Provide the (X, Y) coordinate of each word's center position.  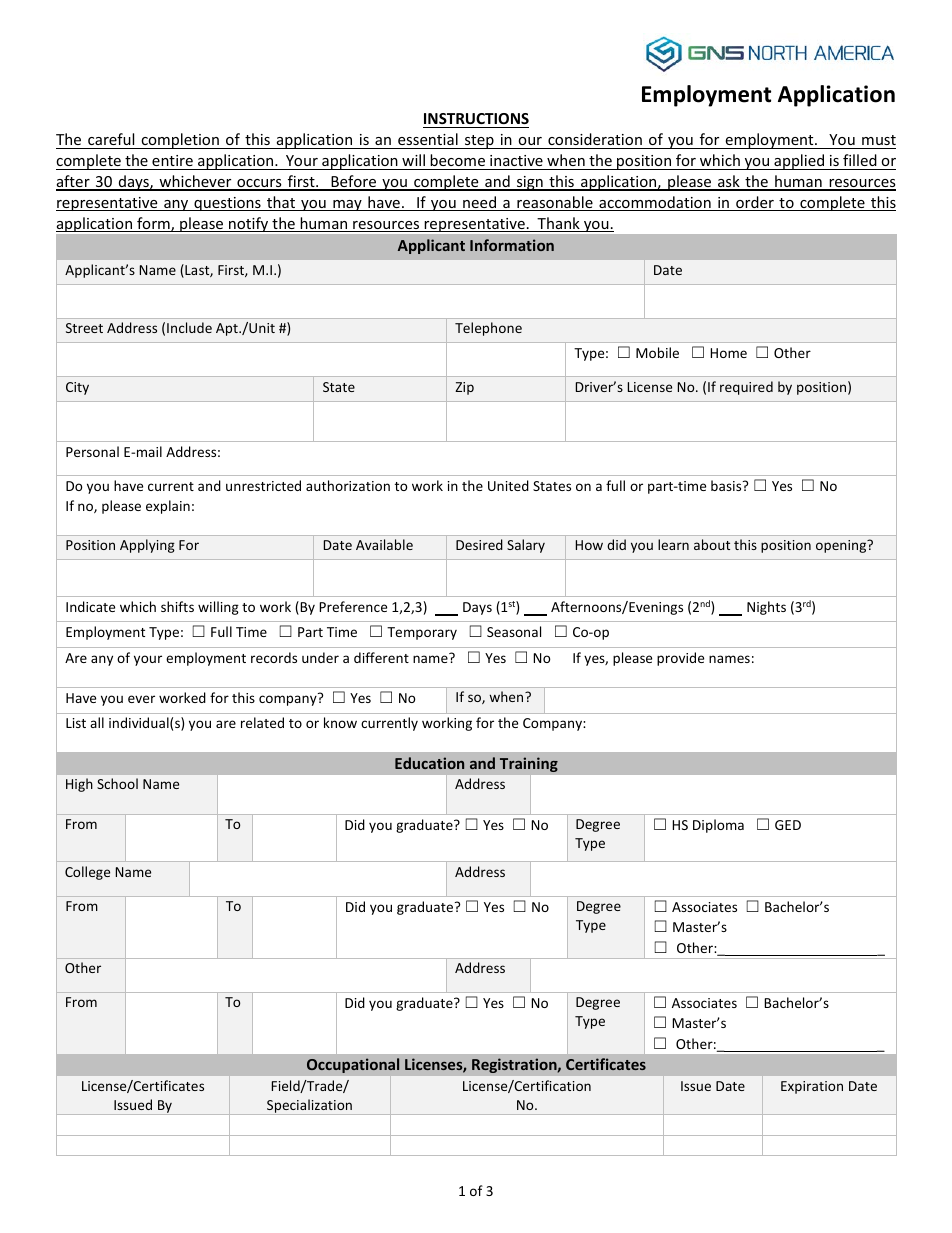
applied (799, 162)
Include (189, 327)
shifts (177, 606)
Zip (464, 388)
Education (429, 763)
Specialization (309, 1107)
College (87, 873)
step (479, 142)
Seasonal (514, 631)
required (746, 388)
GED (788, 825)
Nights (766, 608)
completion (180, 141)
